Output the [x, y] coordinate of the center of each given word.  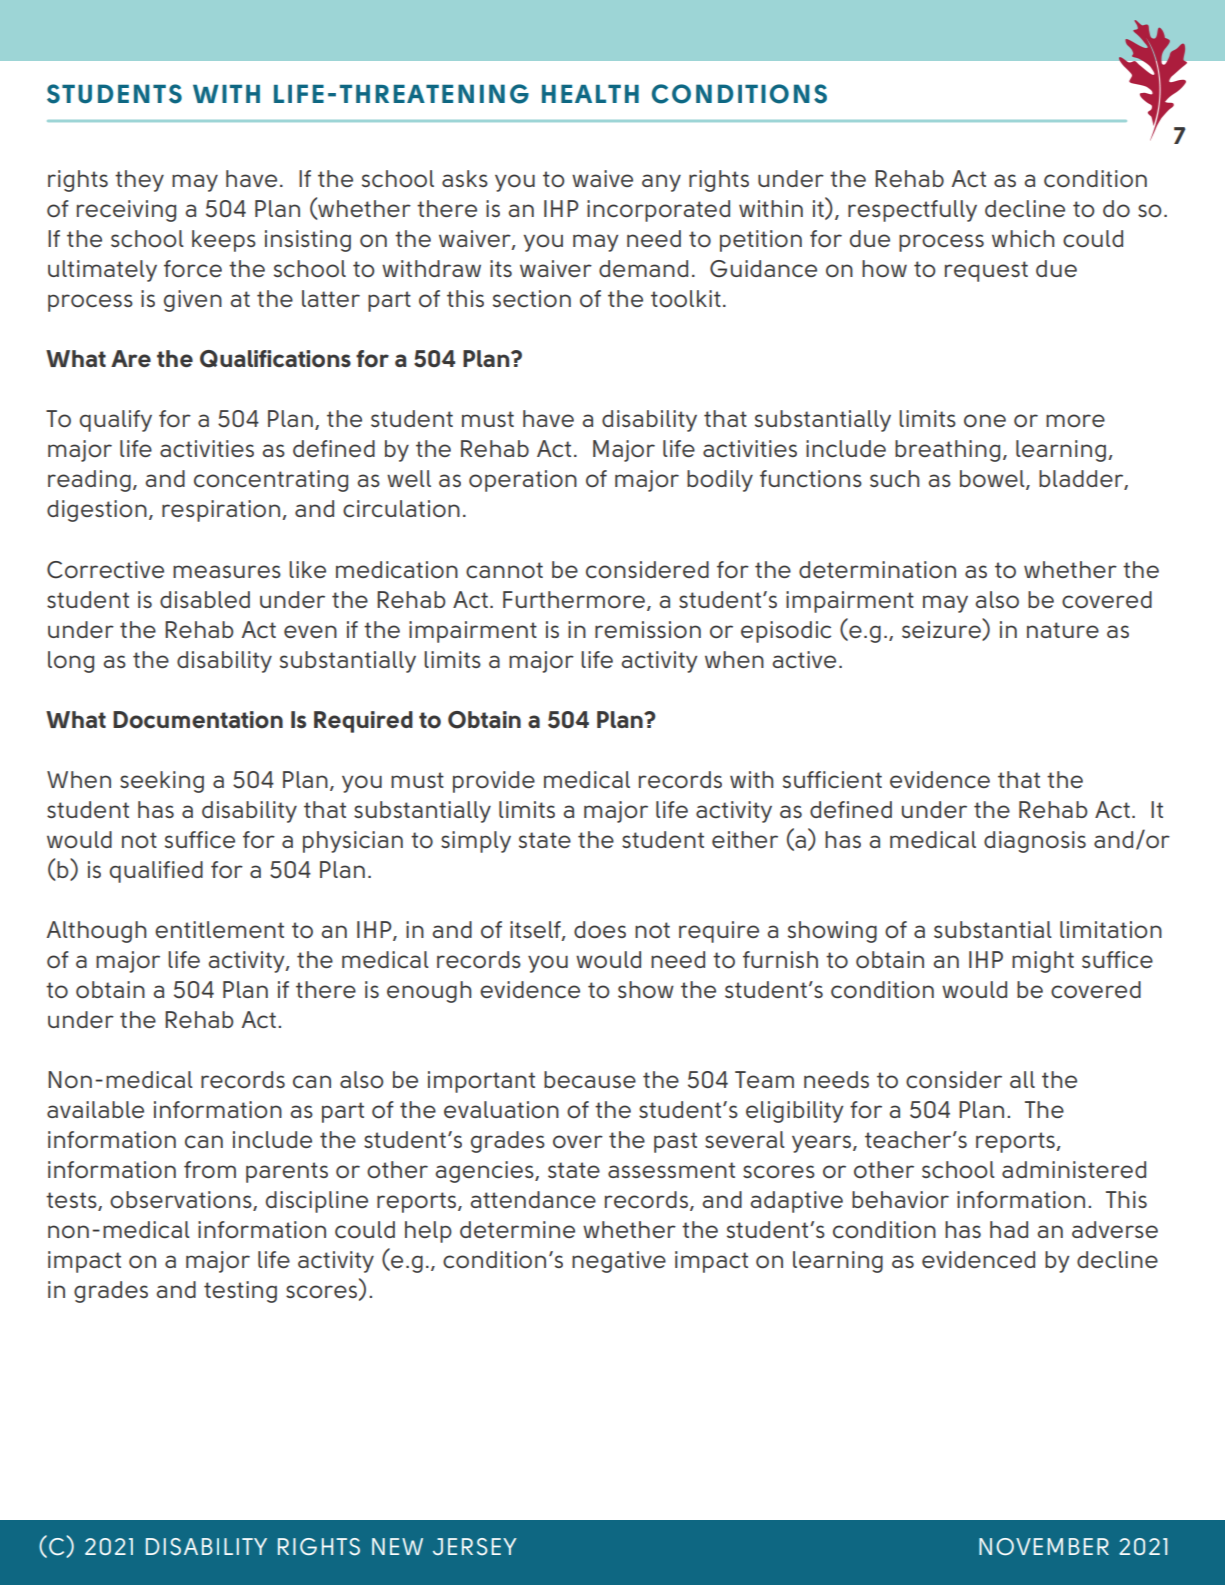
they [139, 181]
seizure [942, 629]
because [590, 1079]
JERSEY [475, 1547]
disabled [205, 599]
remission [648, 630]
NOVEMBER [1044, 1546]
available [95, 1109]
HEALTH [590, 94]
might [1043, 962]
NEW [397, 1546]
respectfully [912, 211]
